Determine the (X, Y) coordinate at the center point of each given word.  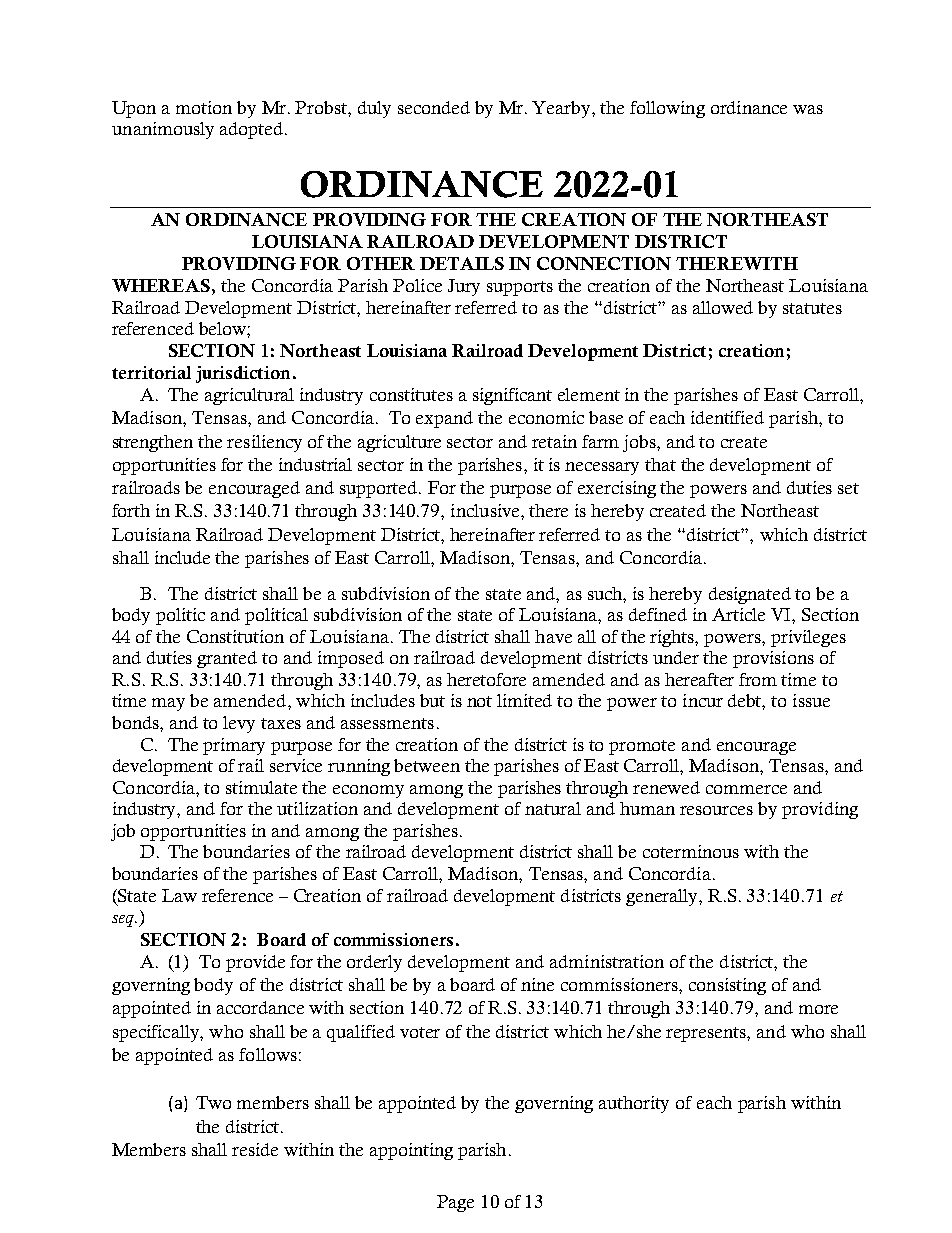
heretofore (486, 679)
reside (255, 1149)
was (808, 109)
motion (204, 107)
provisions (773, 659)
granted (227, 659)
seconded (434, 107)
